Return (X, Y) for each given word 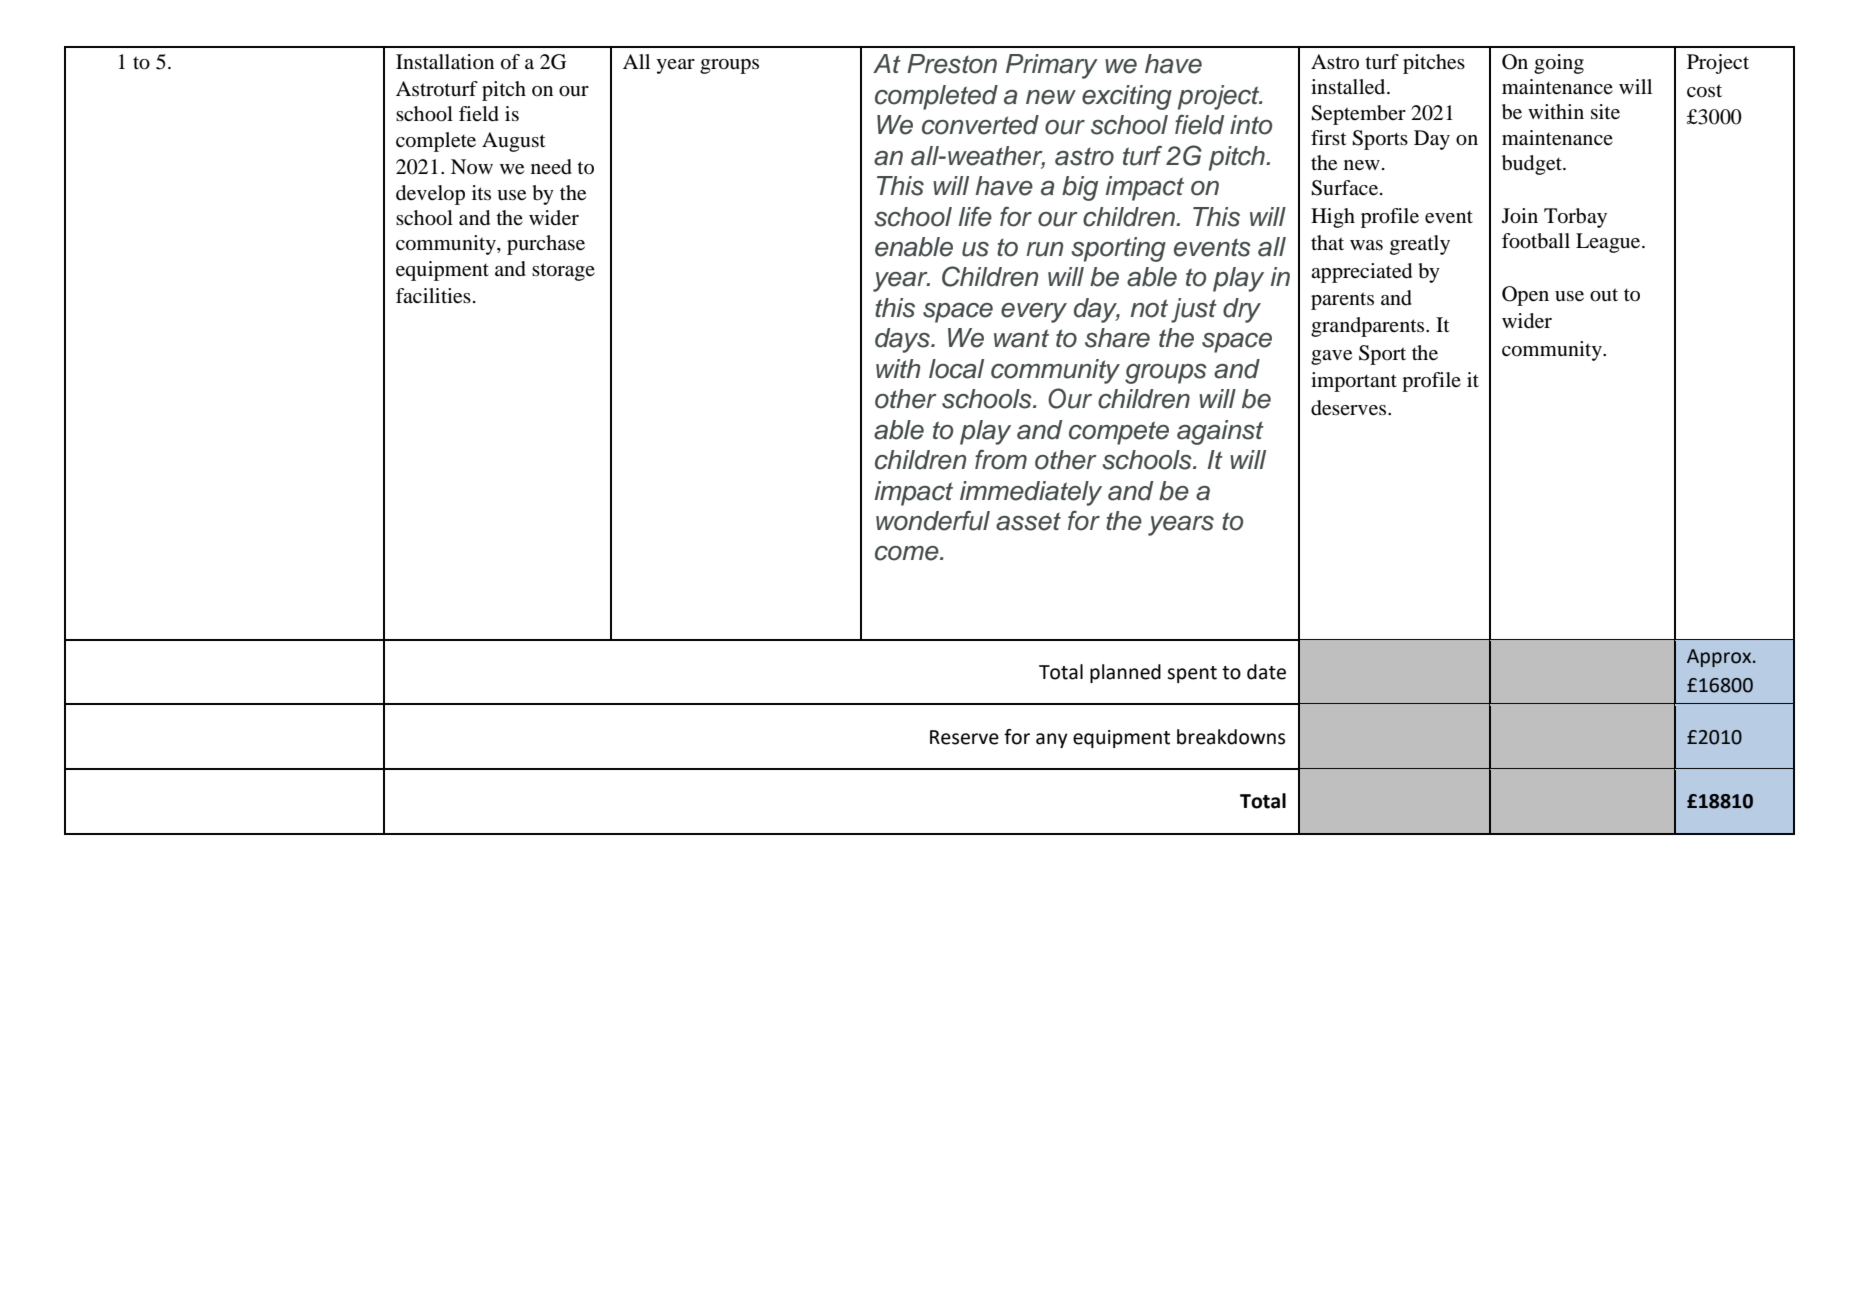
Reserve (964, 737)
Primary (1052, 66)
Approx (1720, 658)
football (1536, 241)
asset (1028, 522)
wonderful (933, 521)
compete (1119, 433)
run (1044, 249)
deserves (1350, 408)
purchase (546, 245)
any (1052, 740)
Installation (445, 62)
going (1559, 64)
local (956, 369)
